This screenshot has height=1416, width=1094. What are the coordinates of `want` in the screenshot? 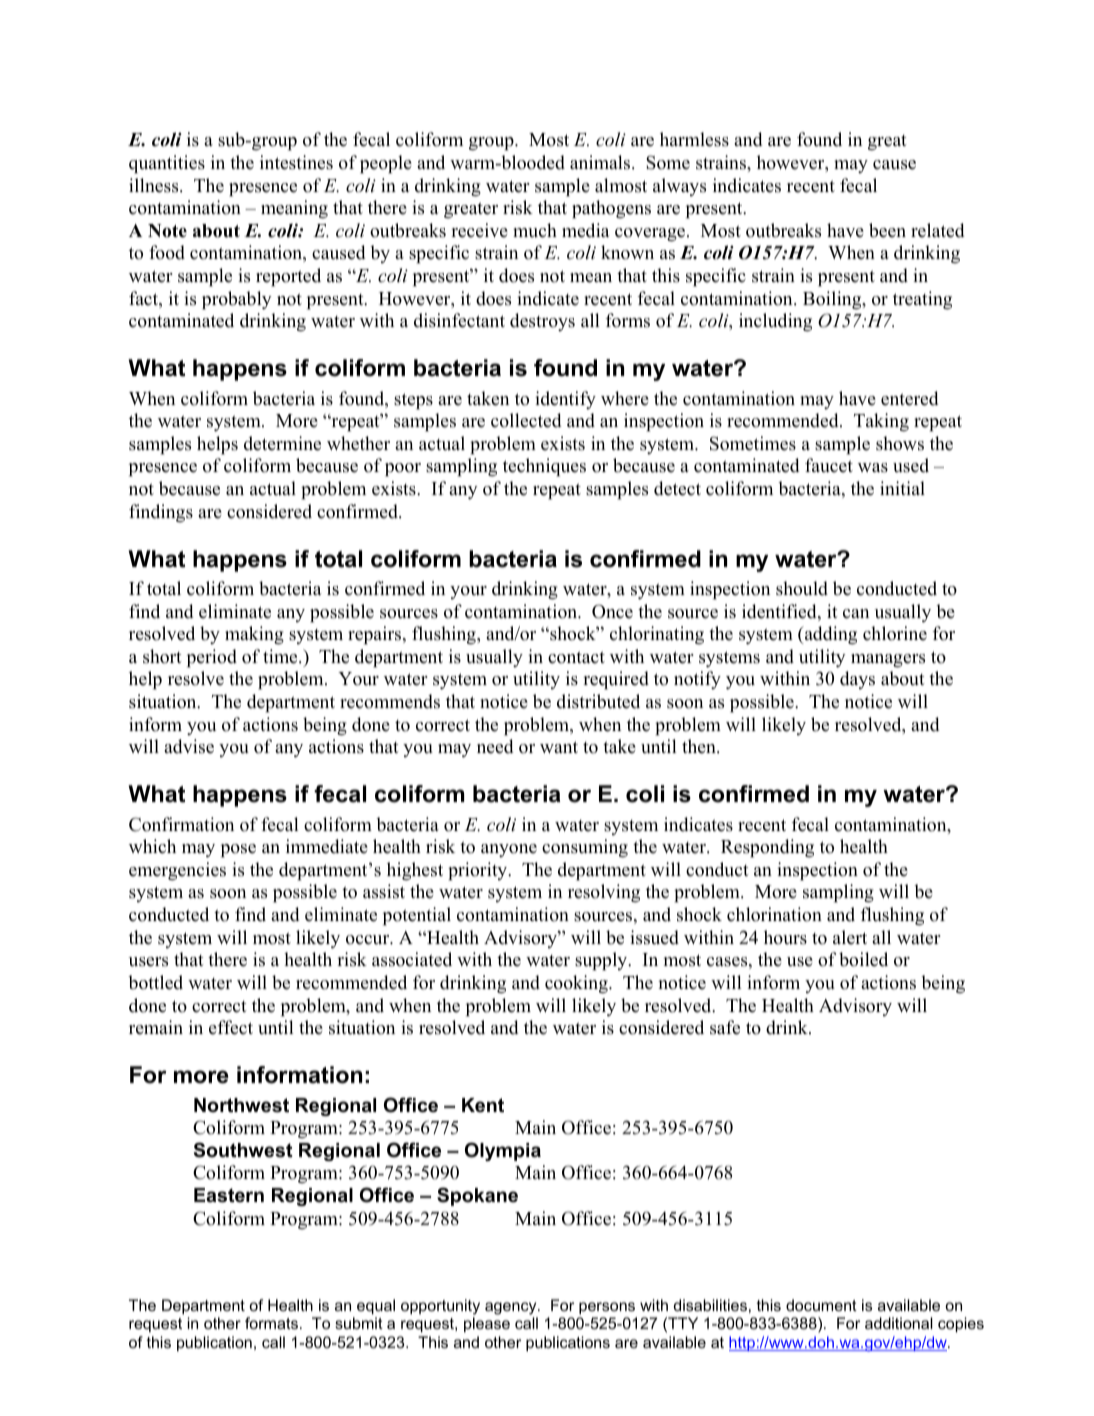 It's located at (559, 747).
